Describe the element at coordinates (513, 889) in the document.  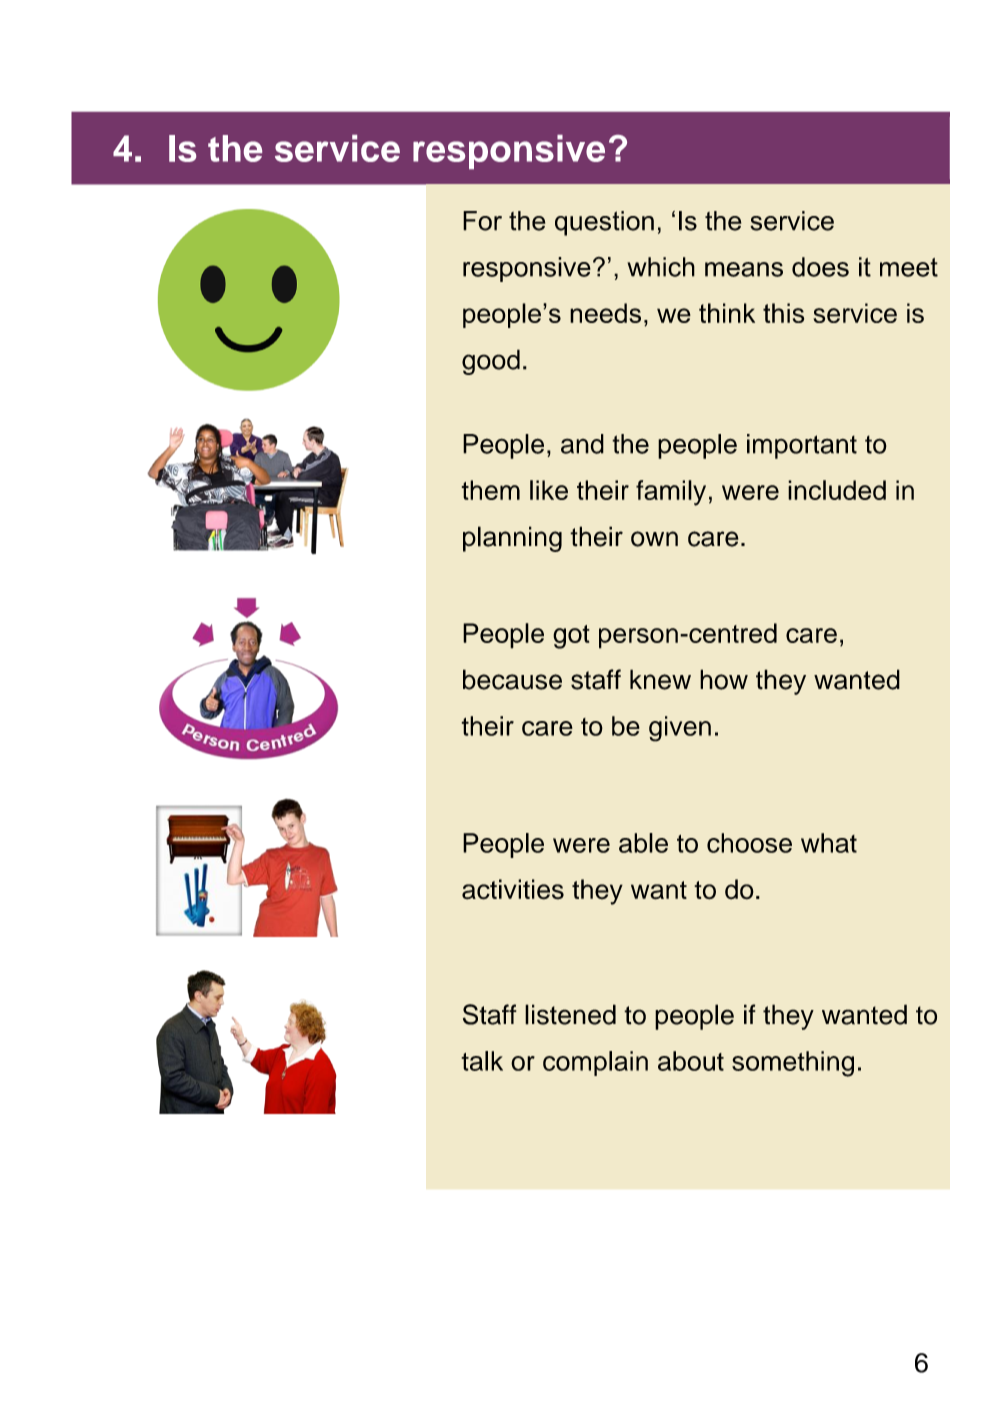
I see `activities` at that location.
